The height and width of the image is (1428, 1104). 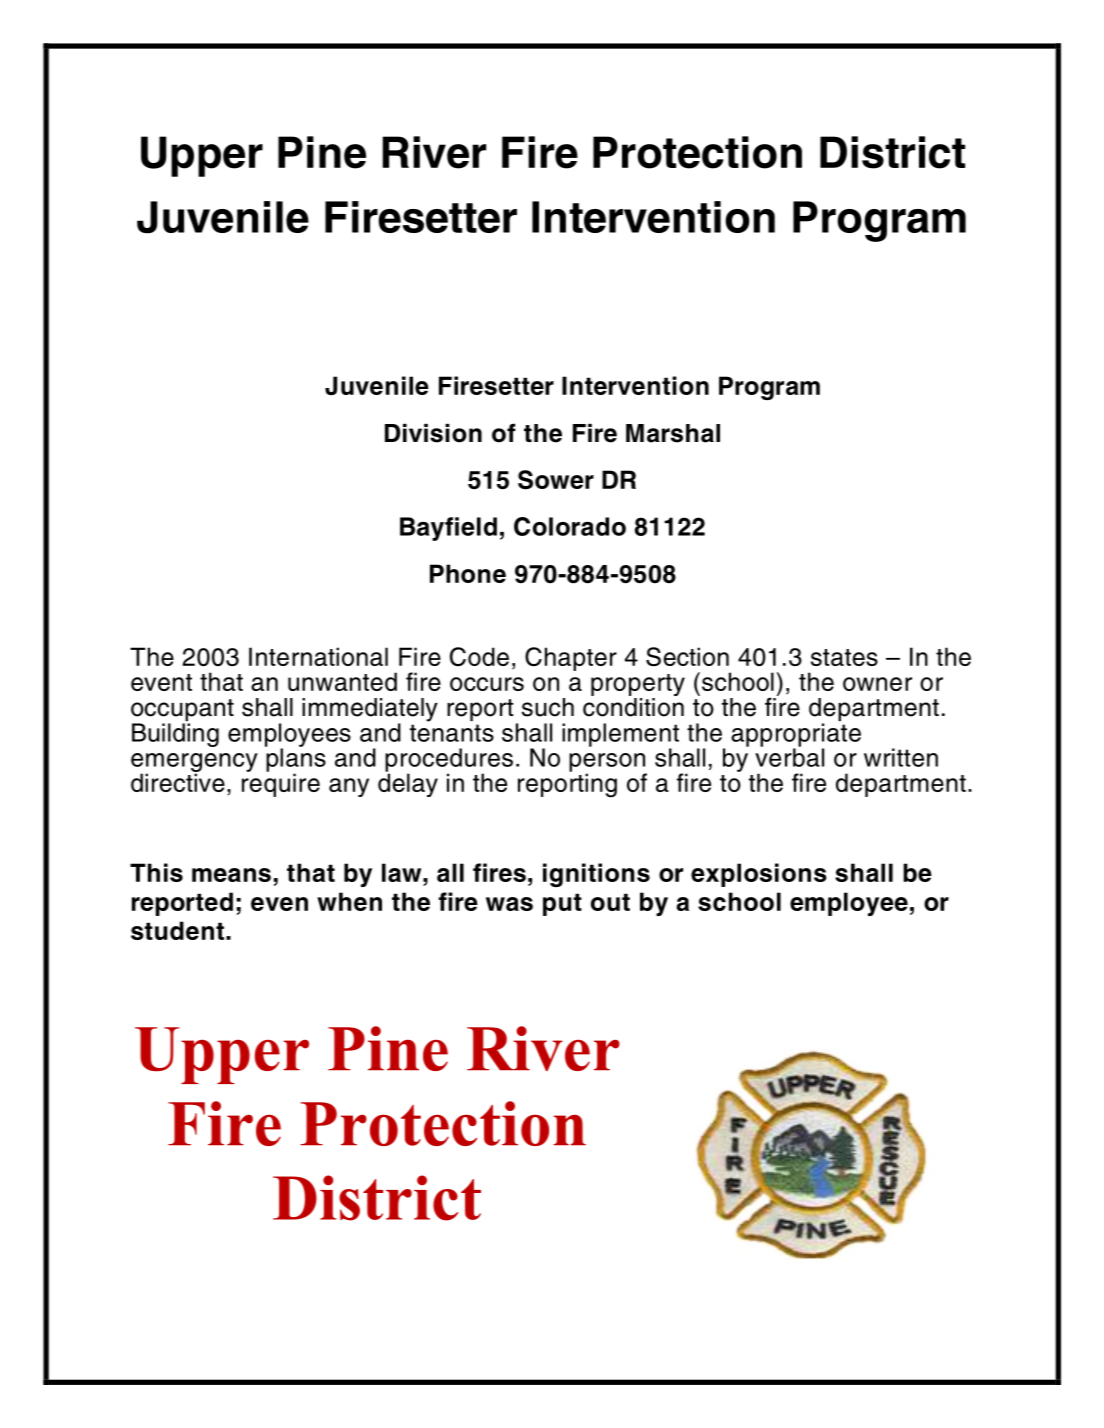 I want to click on verbal, so click(x=789, y=756).
